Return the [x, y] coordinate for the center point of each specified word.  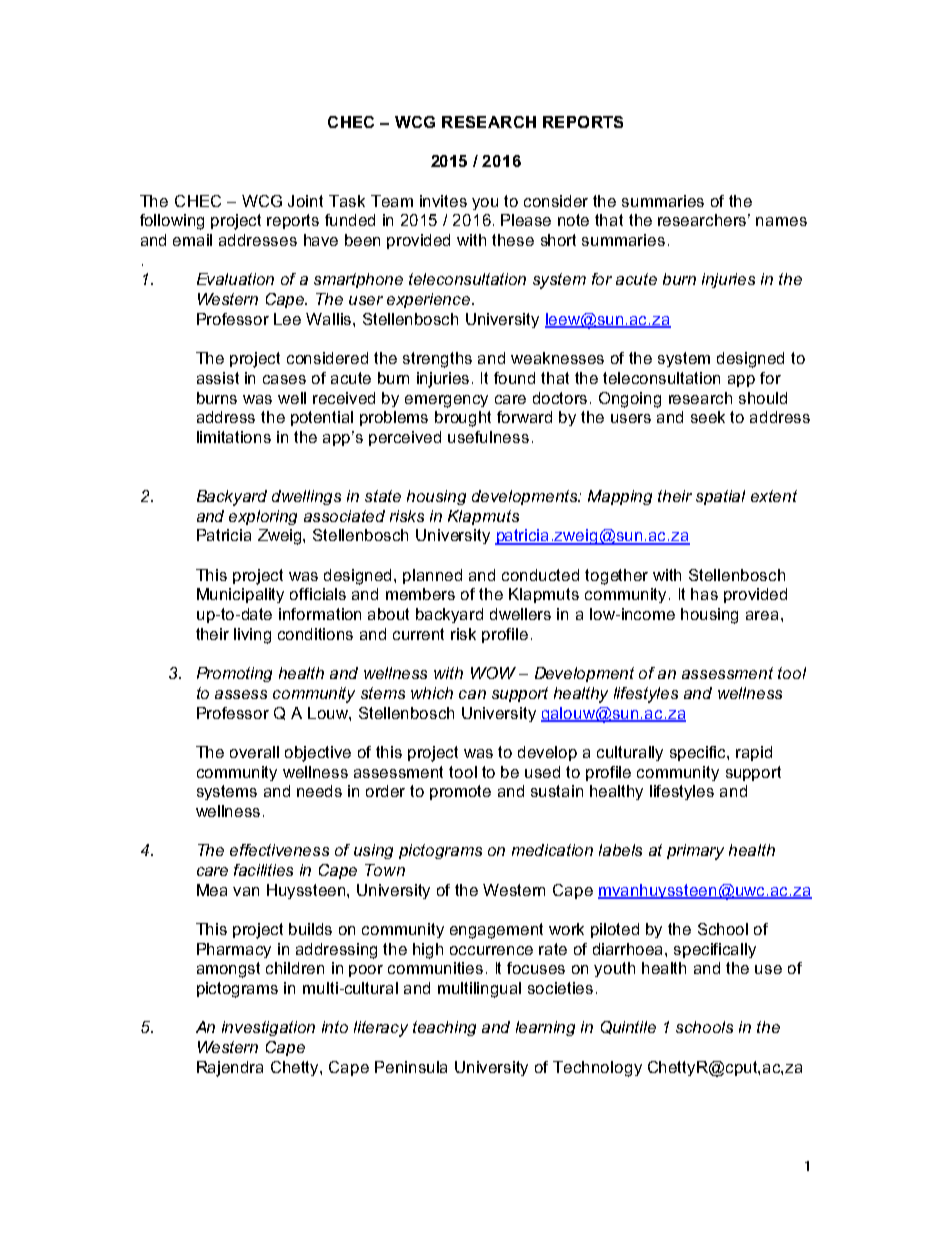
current [418, 634]
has [704, 594]
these [513, 240]
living [252, 636]
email [192, 240]
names [781, 221]
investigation [268, 1028]
